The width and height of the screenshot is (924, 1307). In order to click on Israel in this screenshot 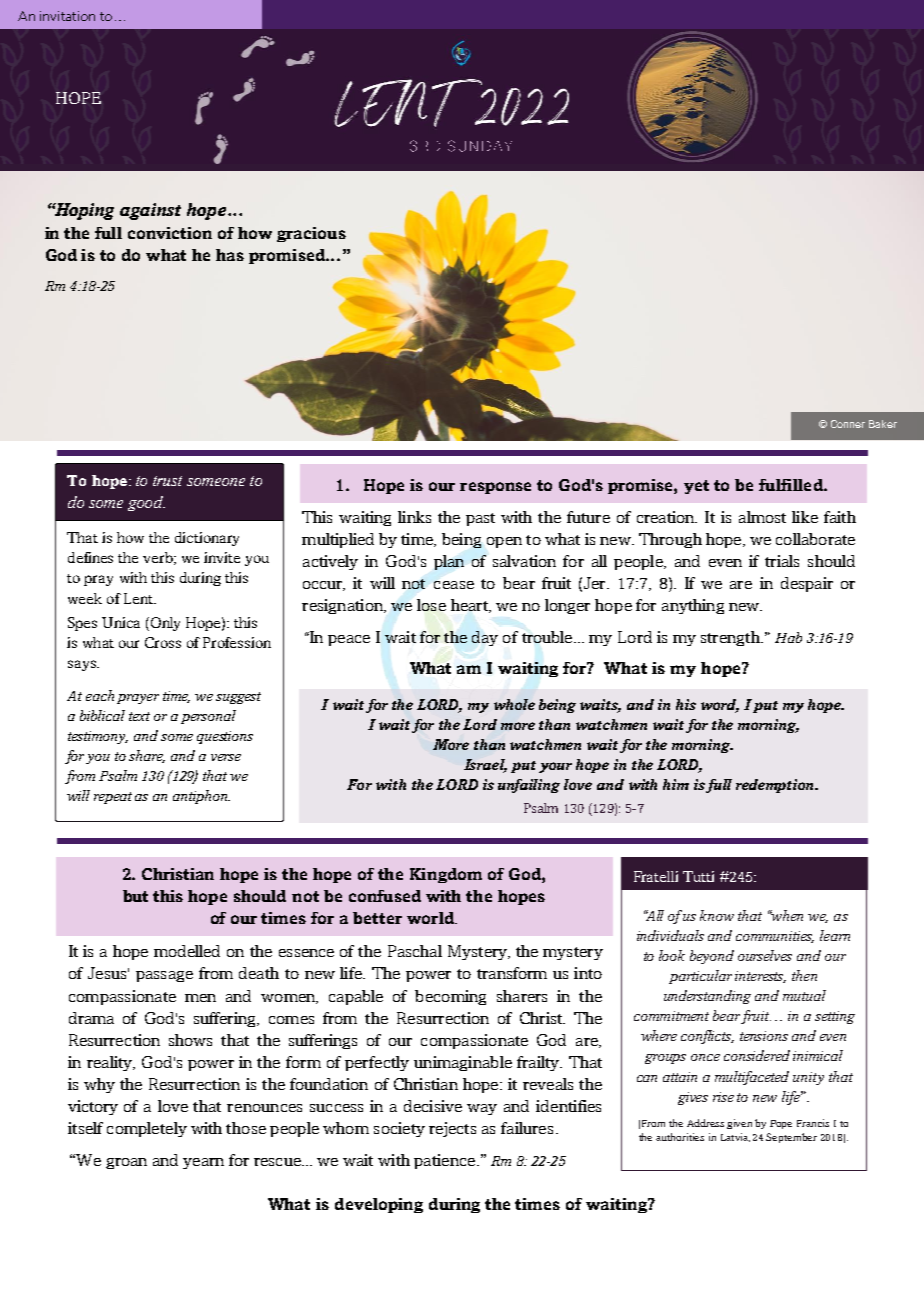, I will do `click(485, 766)`.
